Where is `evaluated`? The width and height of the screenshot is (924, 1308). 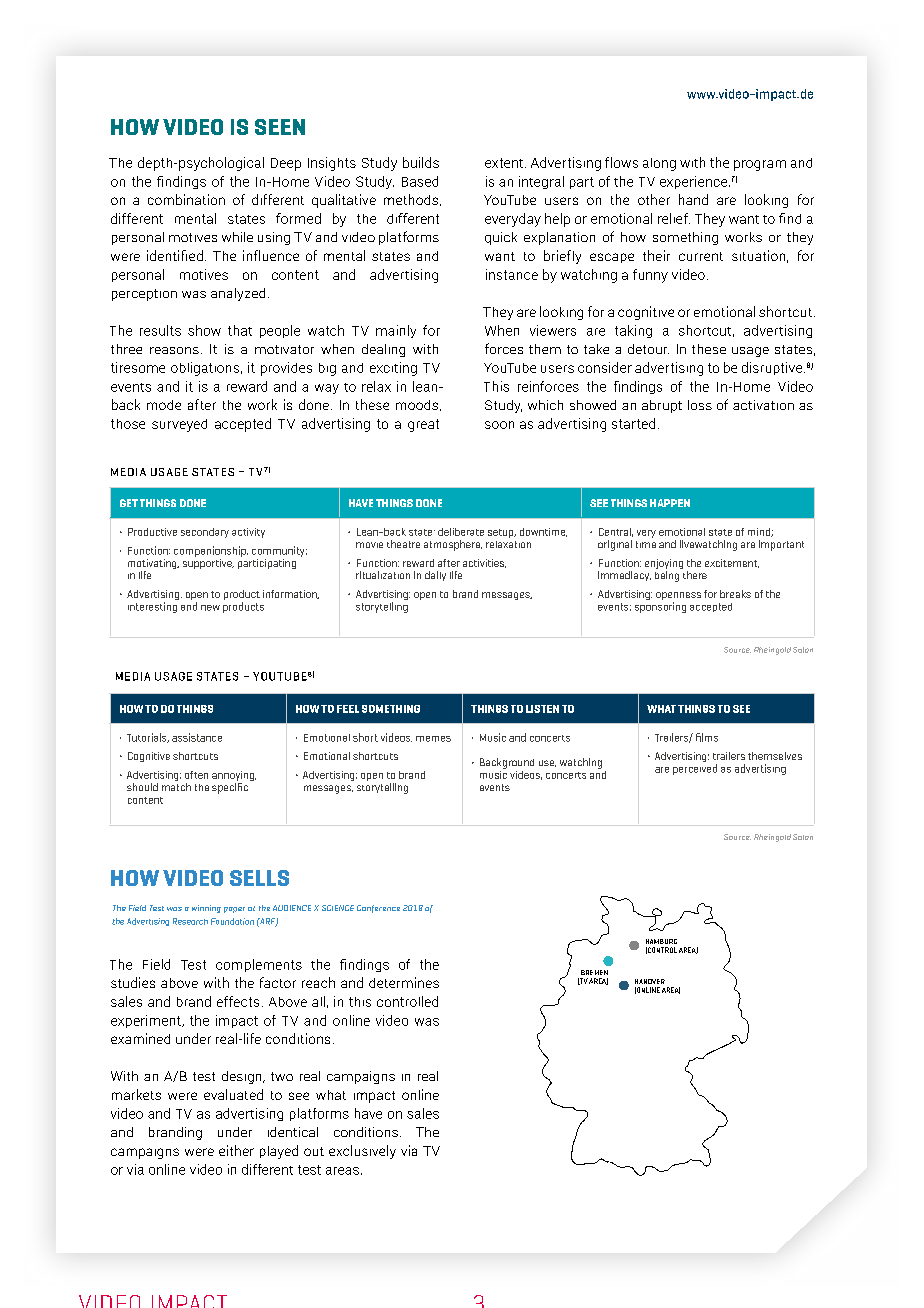
evaluated is located at coordinates (233, 1094).
